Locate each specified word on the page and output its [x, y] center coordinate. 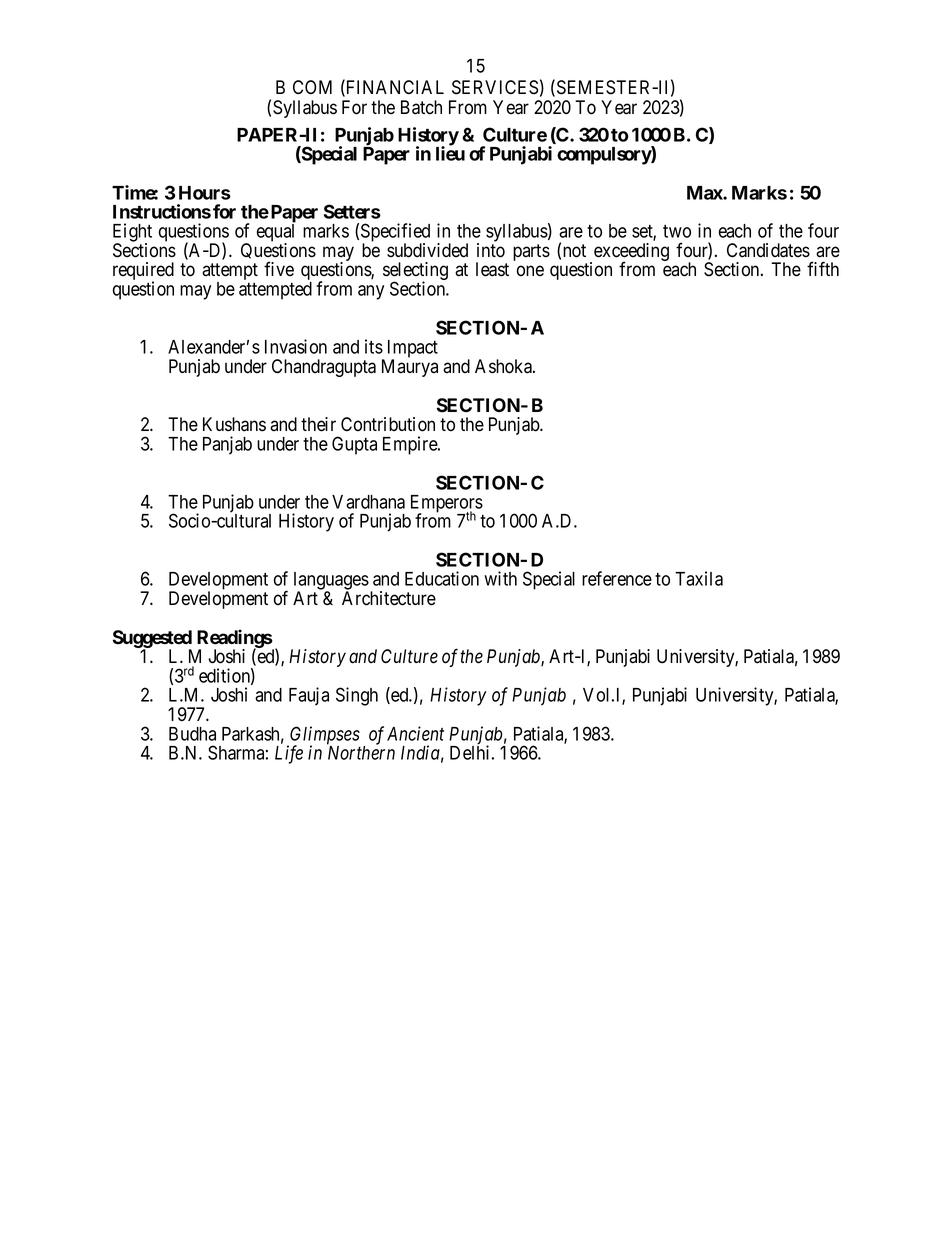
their [318, 424]
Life [289, 754]
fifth [823, 268]
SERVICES [495, 87]
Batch [421, 107]
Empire [411, 445]
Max [705, 193]
